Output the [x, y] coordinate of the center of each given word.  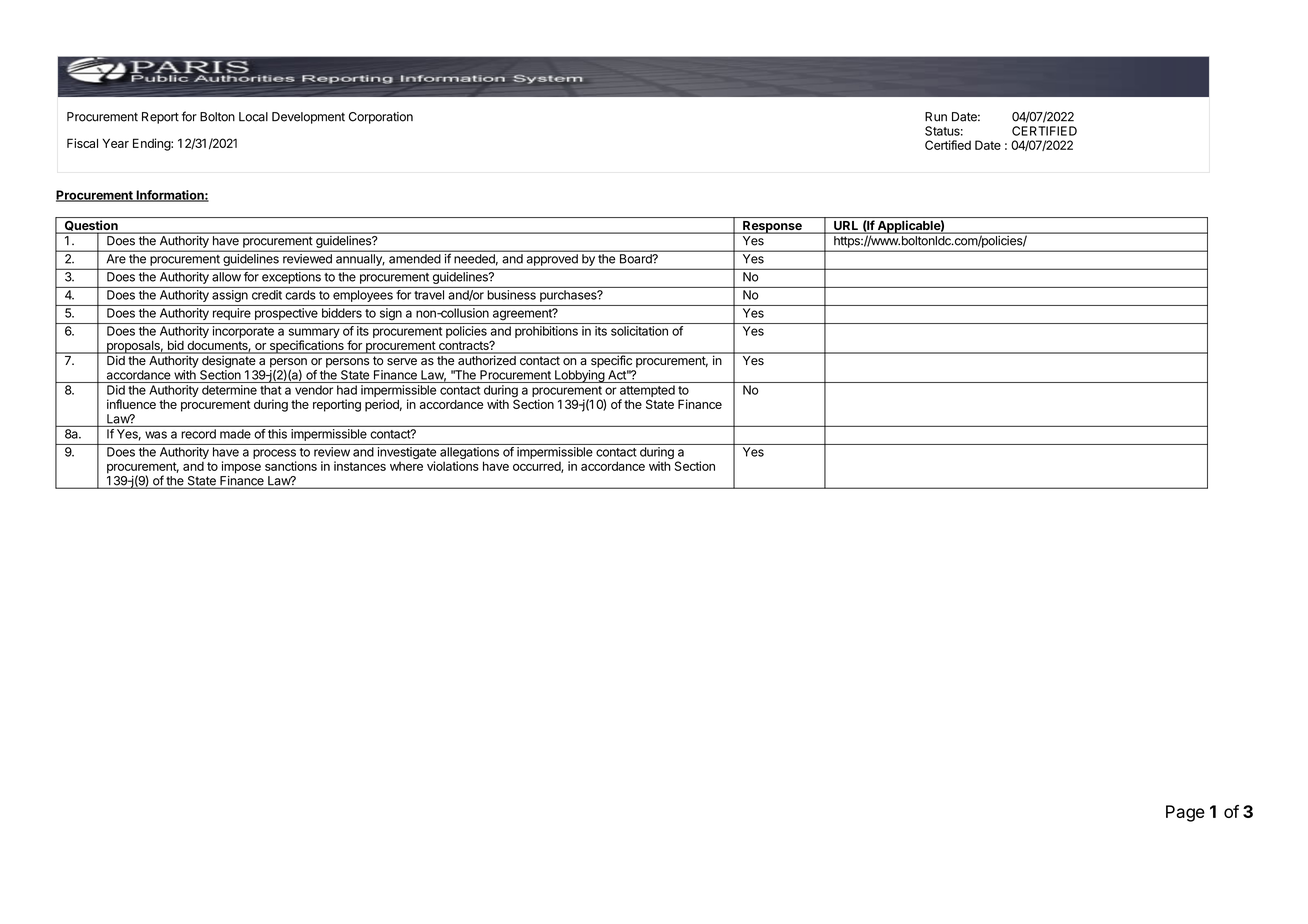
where [406, 466]
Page [1185, 813]
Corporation [381, 118]
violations [453, 466]
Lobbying [579, 376]
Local [253, 117]
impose [241, 467]
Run [936, 117]
